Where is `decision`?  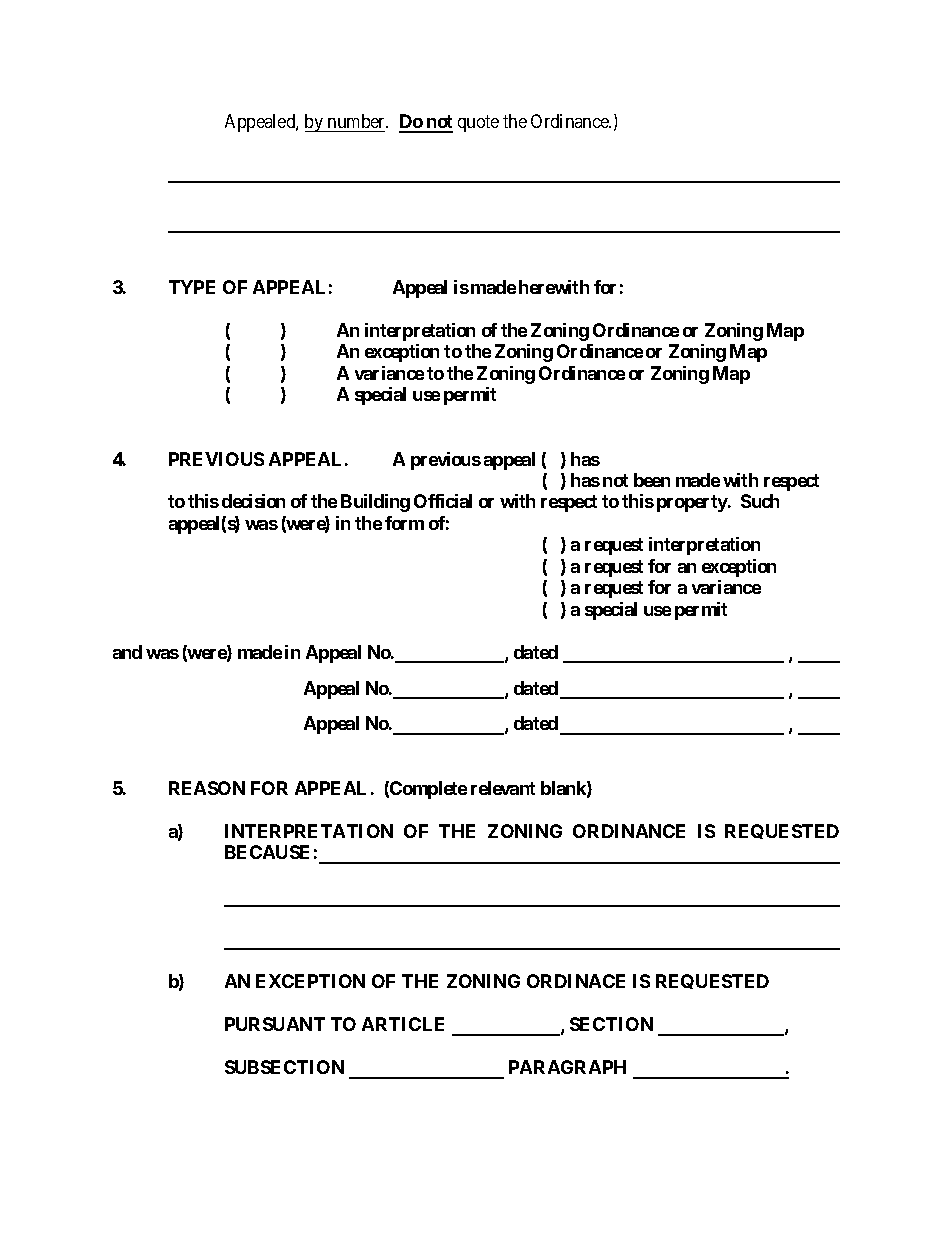 decision is located at coordinates (253, 501).
